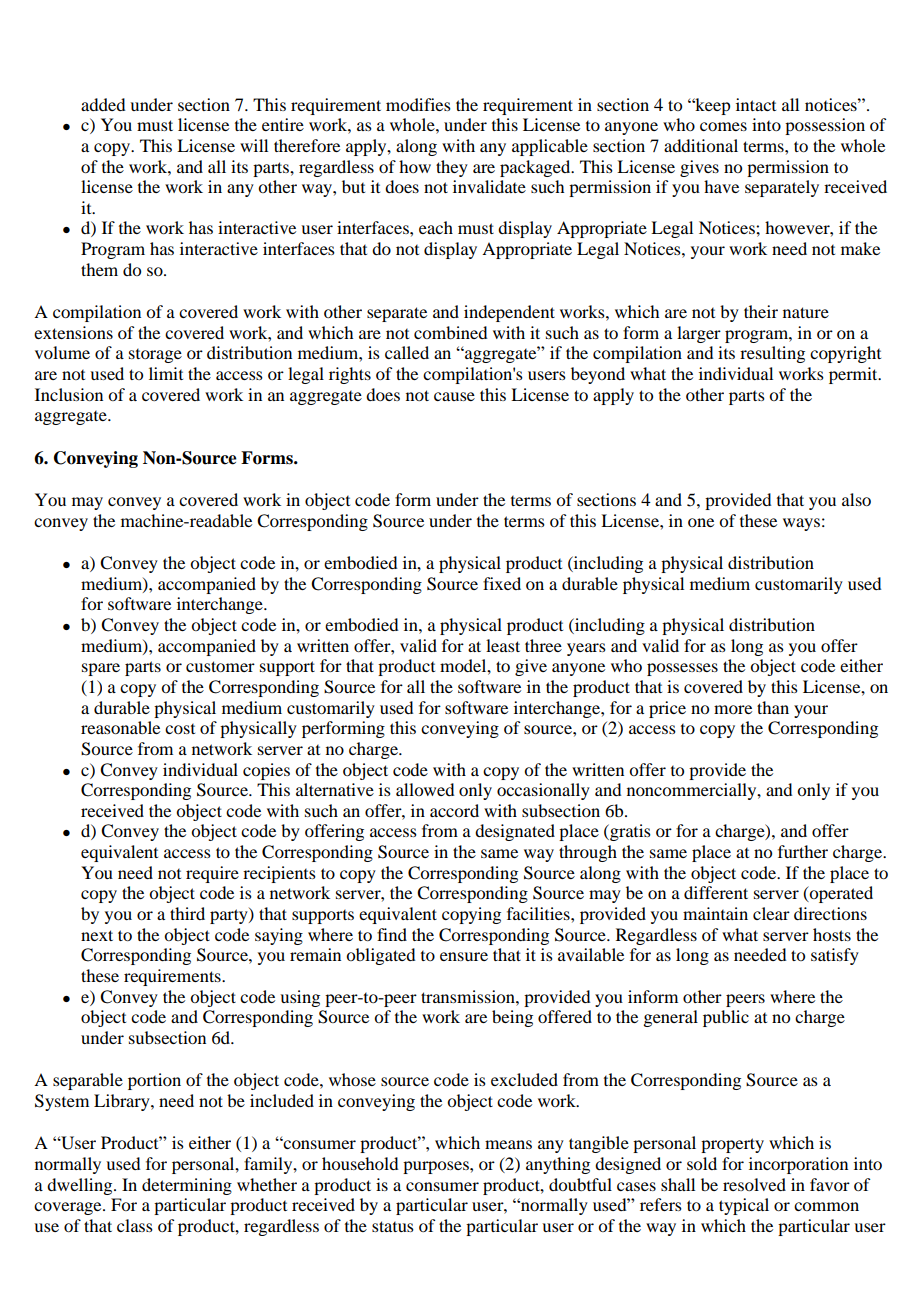 This document has width=924, height=1308. What do you see at coordinates (803, 851) in the document?
I see `further` at bounding box center [803, 851].
